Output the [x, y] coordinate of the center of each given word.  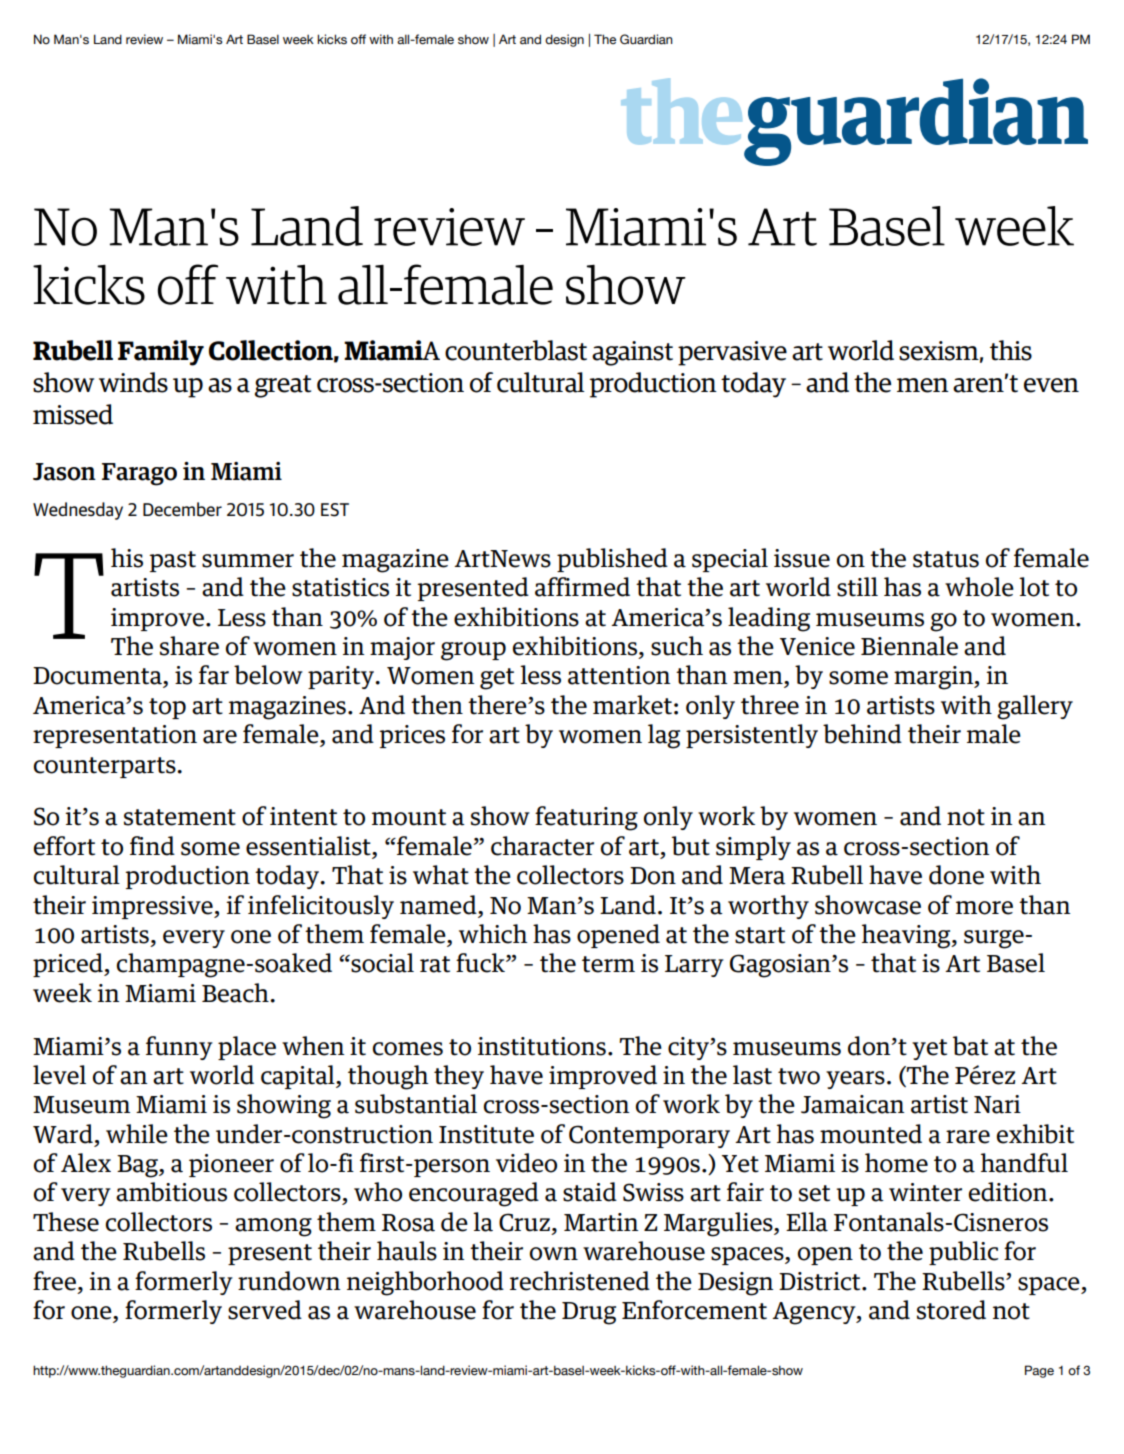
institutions [541, 1046]
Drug [589, 1313]
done [956, 875]
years [855, 1080]
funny [179, 1048]
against [632, 353]
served [265, 1310]
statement [180, 817]
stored [951, 1310]
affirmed [582, 587]
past [172, 561]
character [542, 846]
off [188, 284]
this [1011, 350]
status [946, 559]
